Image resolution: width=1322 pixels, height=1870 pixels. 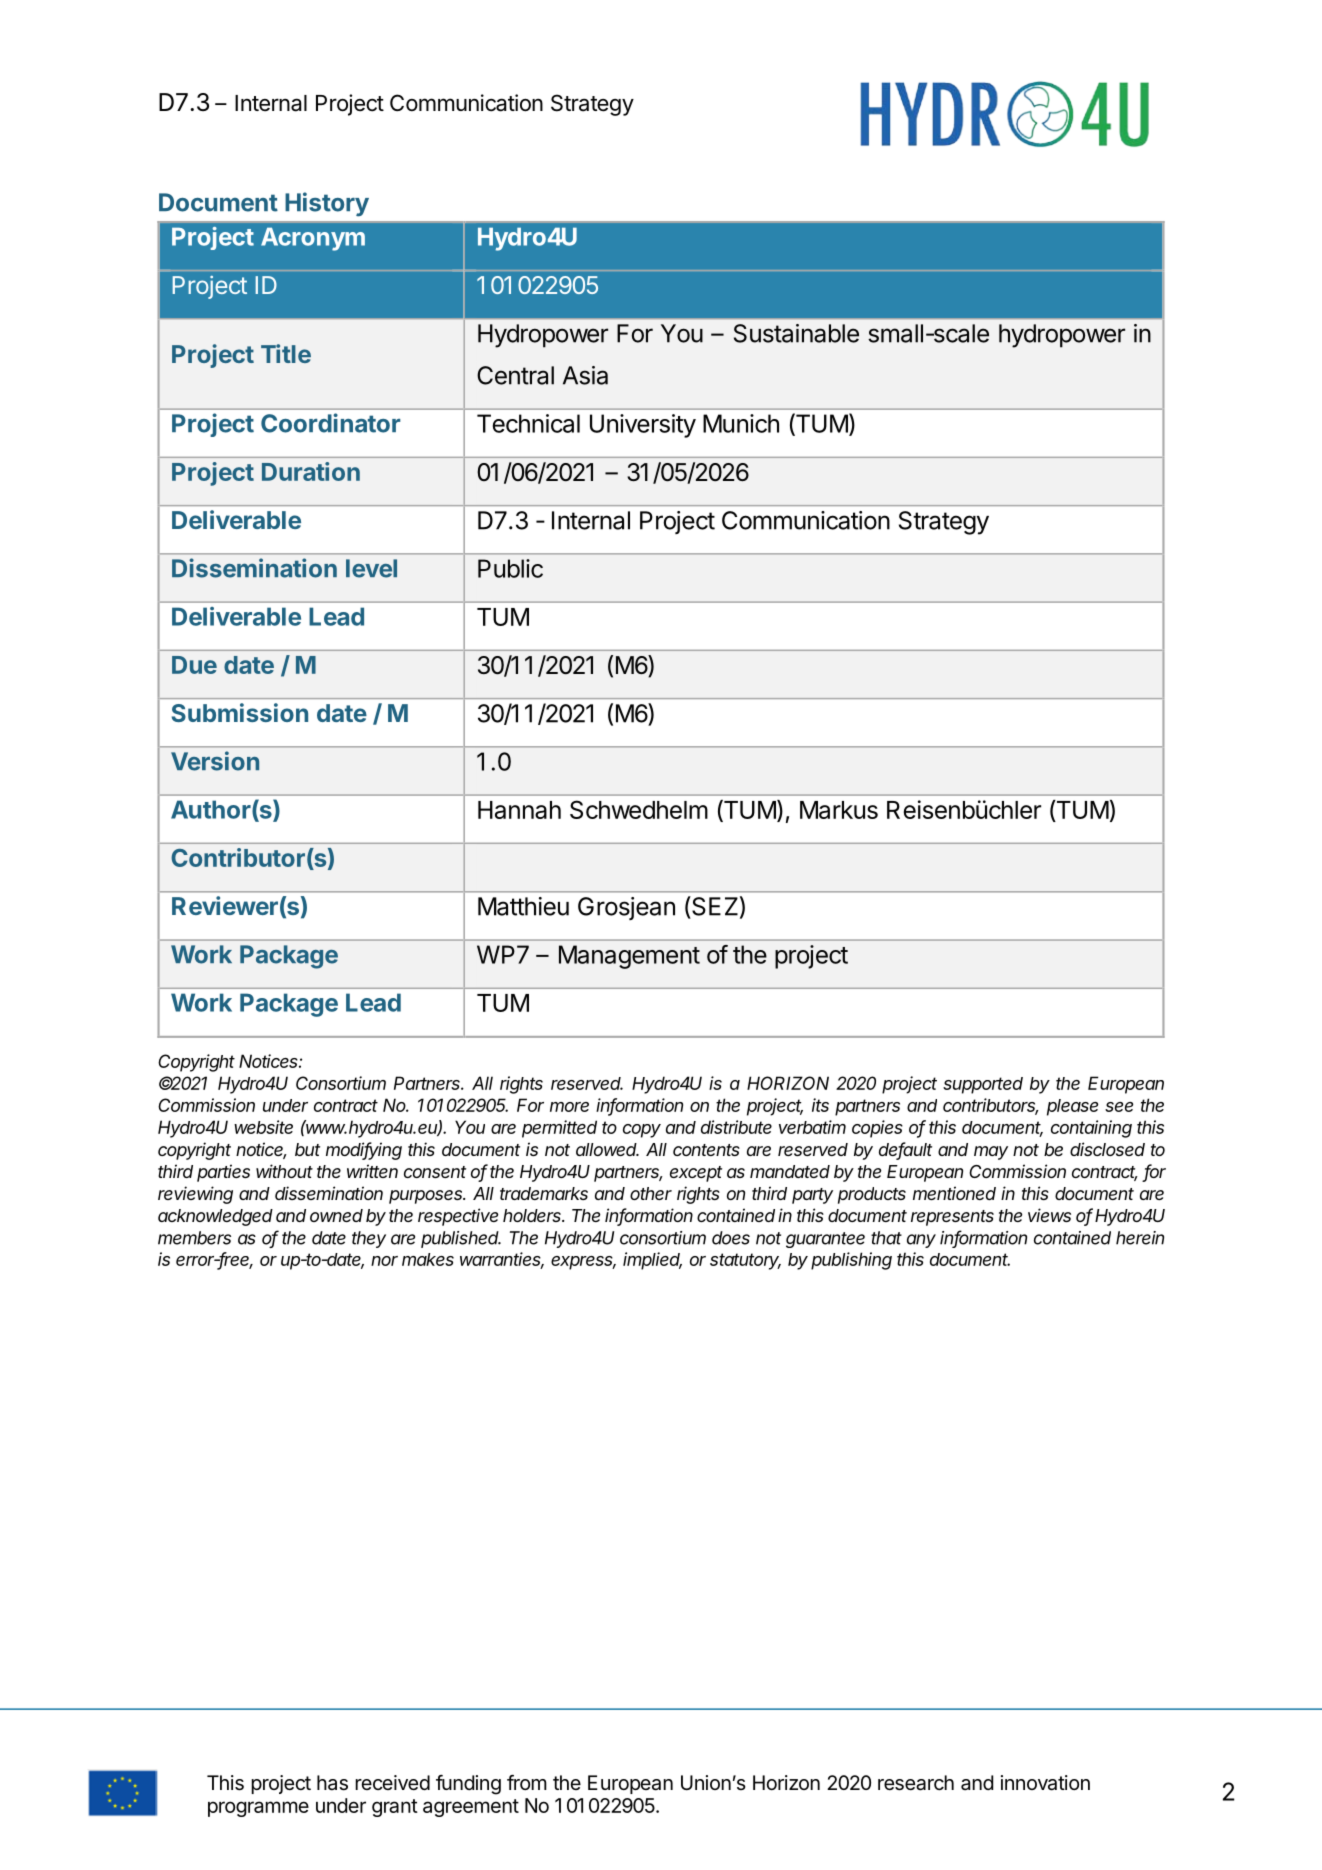 I want to click on University, so click(x=643, y=426).
